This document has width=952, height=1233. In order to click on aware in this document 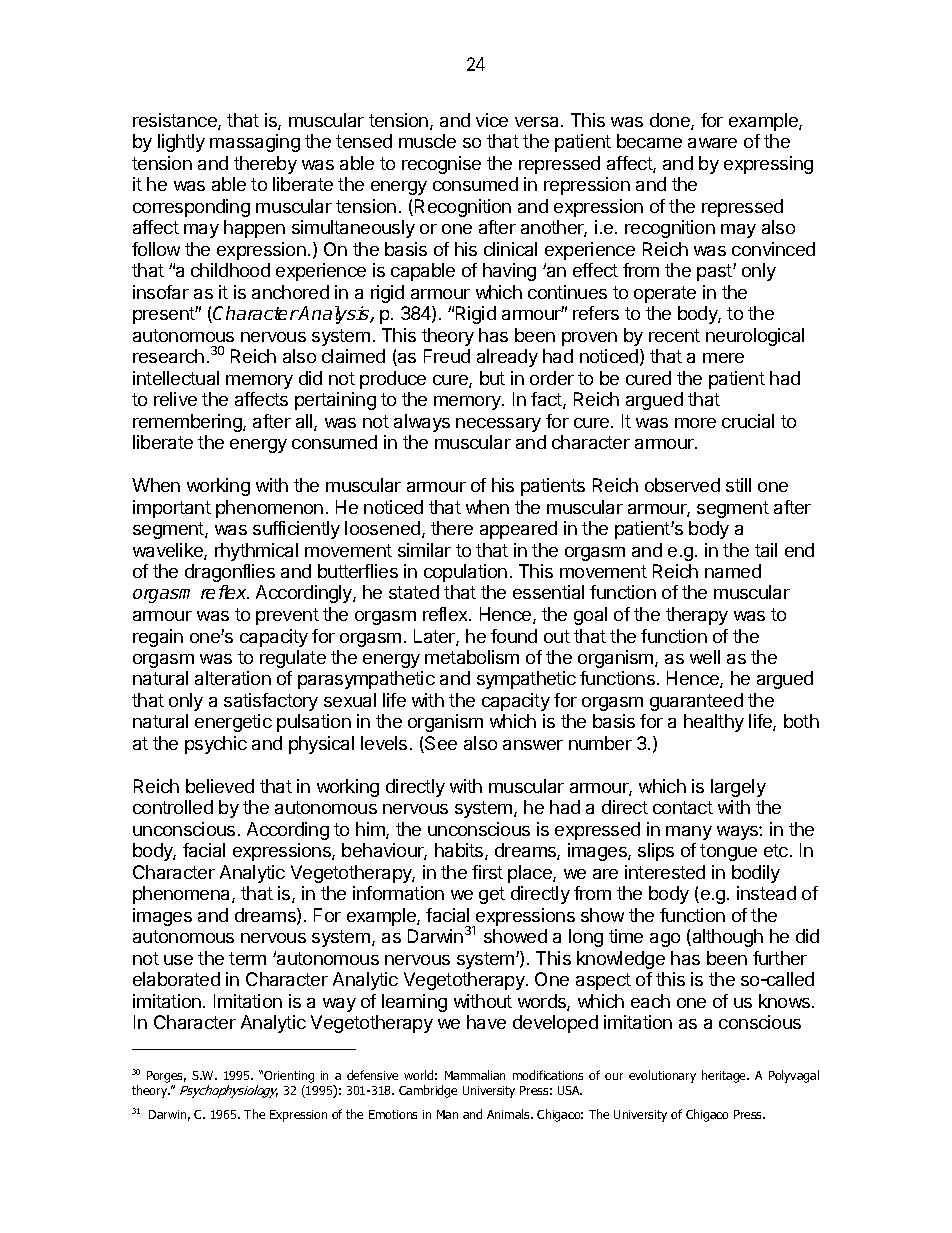, I will do `click(712, 143)`.
